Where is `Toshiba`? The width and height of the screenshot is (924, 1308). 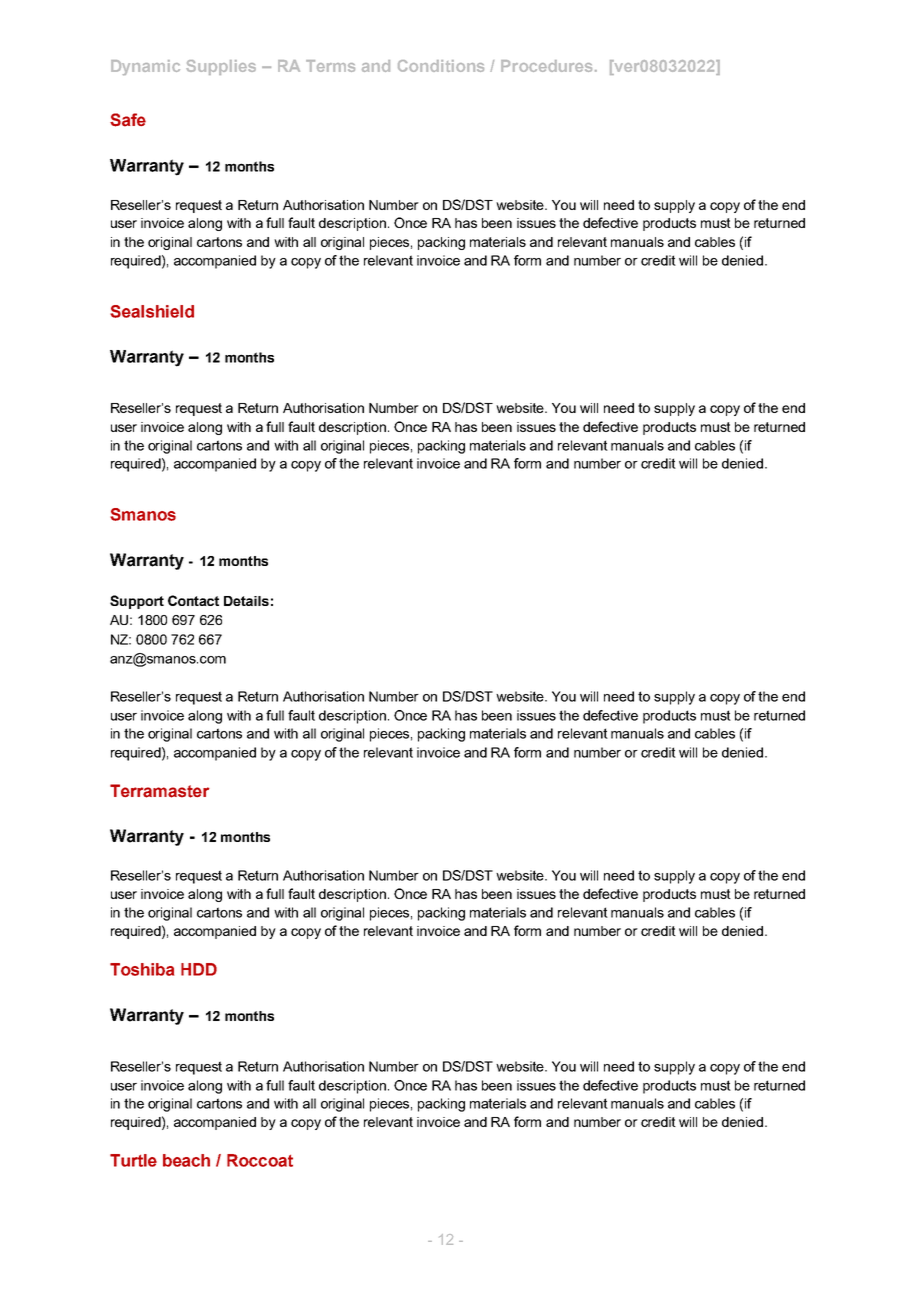
Toshiba is located at coordinates (142, 969).
